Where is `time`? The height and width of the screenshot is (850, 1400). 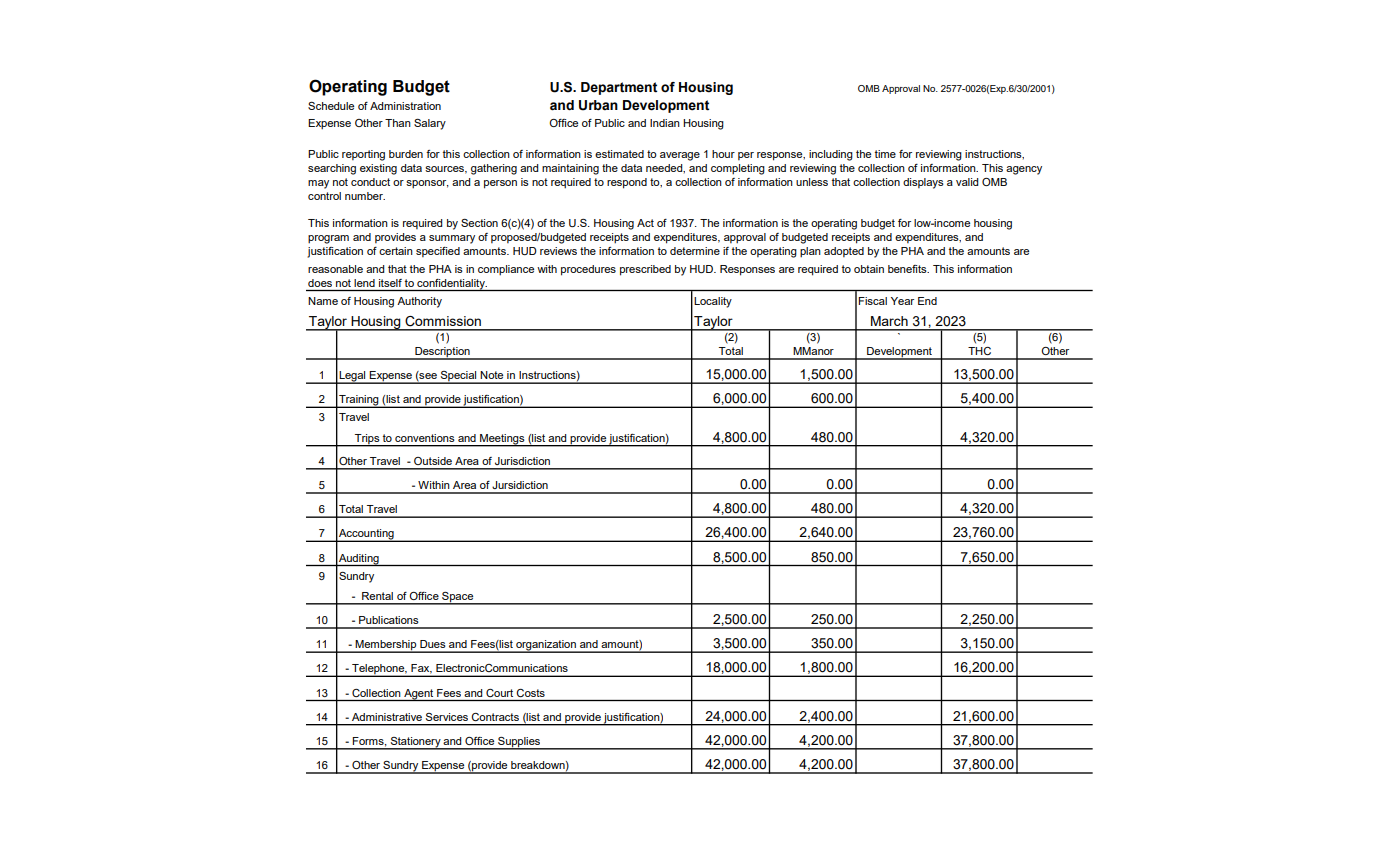 time is located at coordinates (885, 154).
